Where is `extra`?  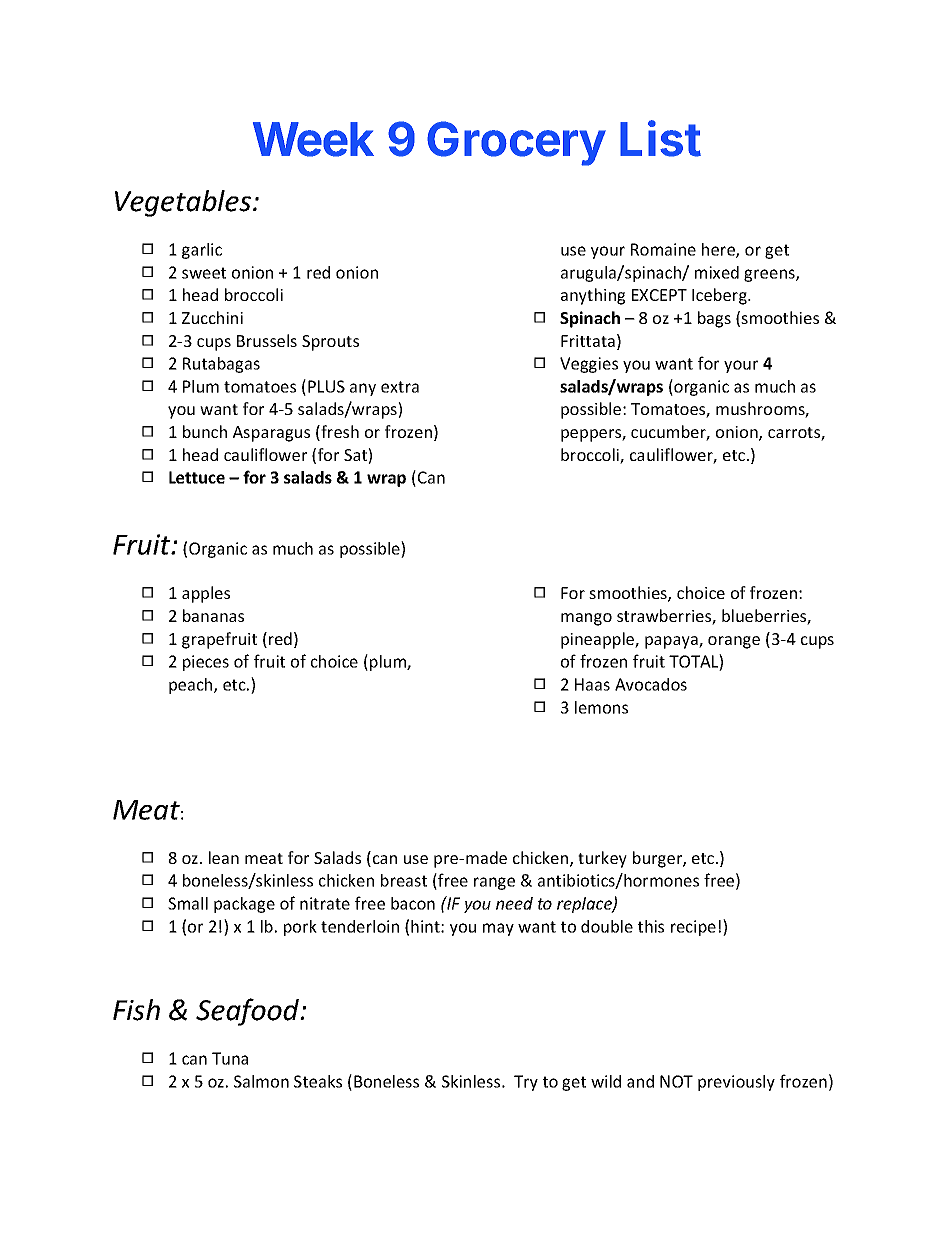 extra is located at coordinates (400, 387).
